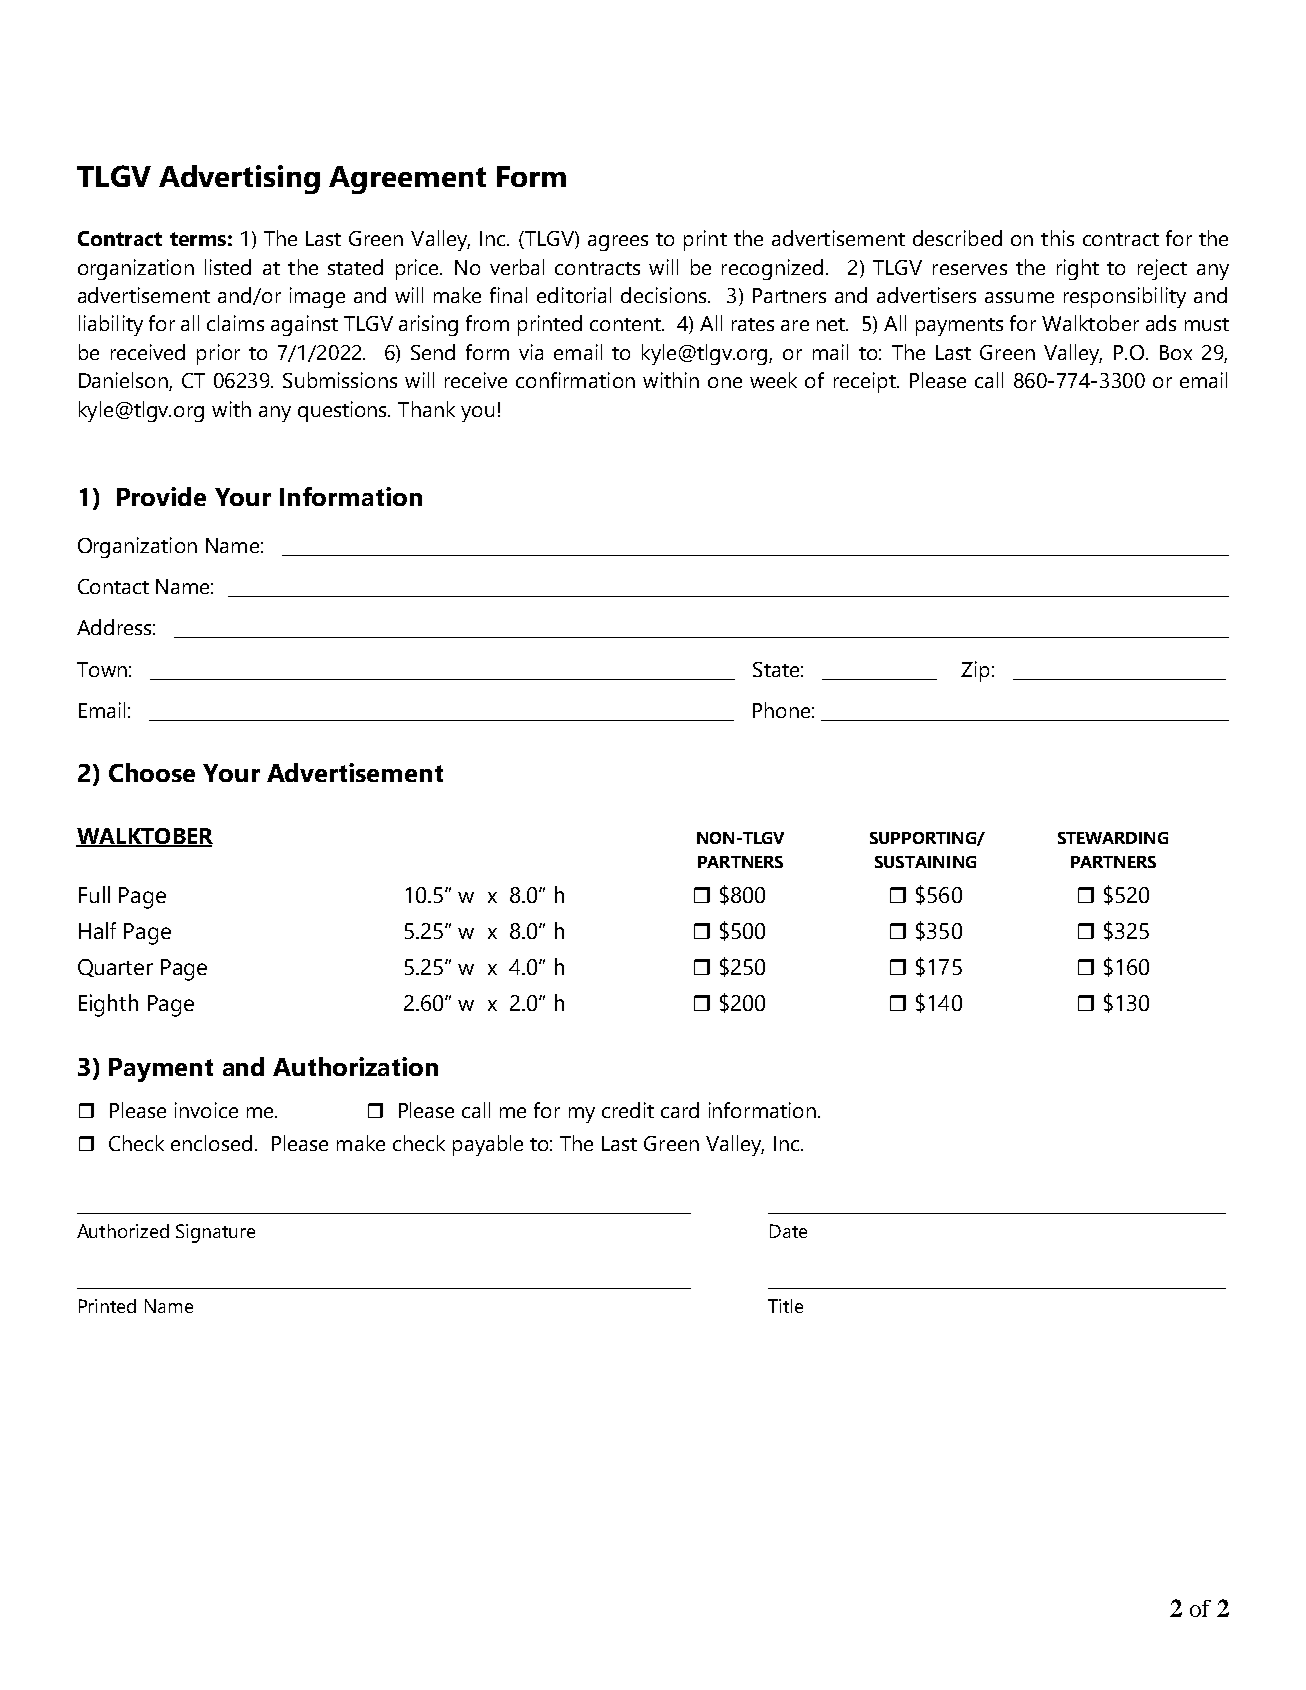  I want to click on Title, so click(785, 1306).
